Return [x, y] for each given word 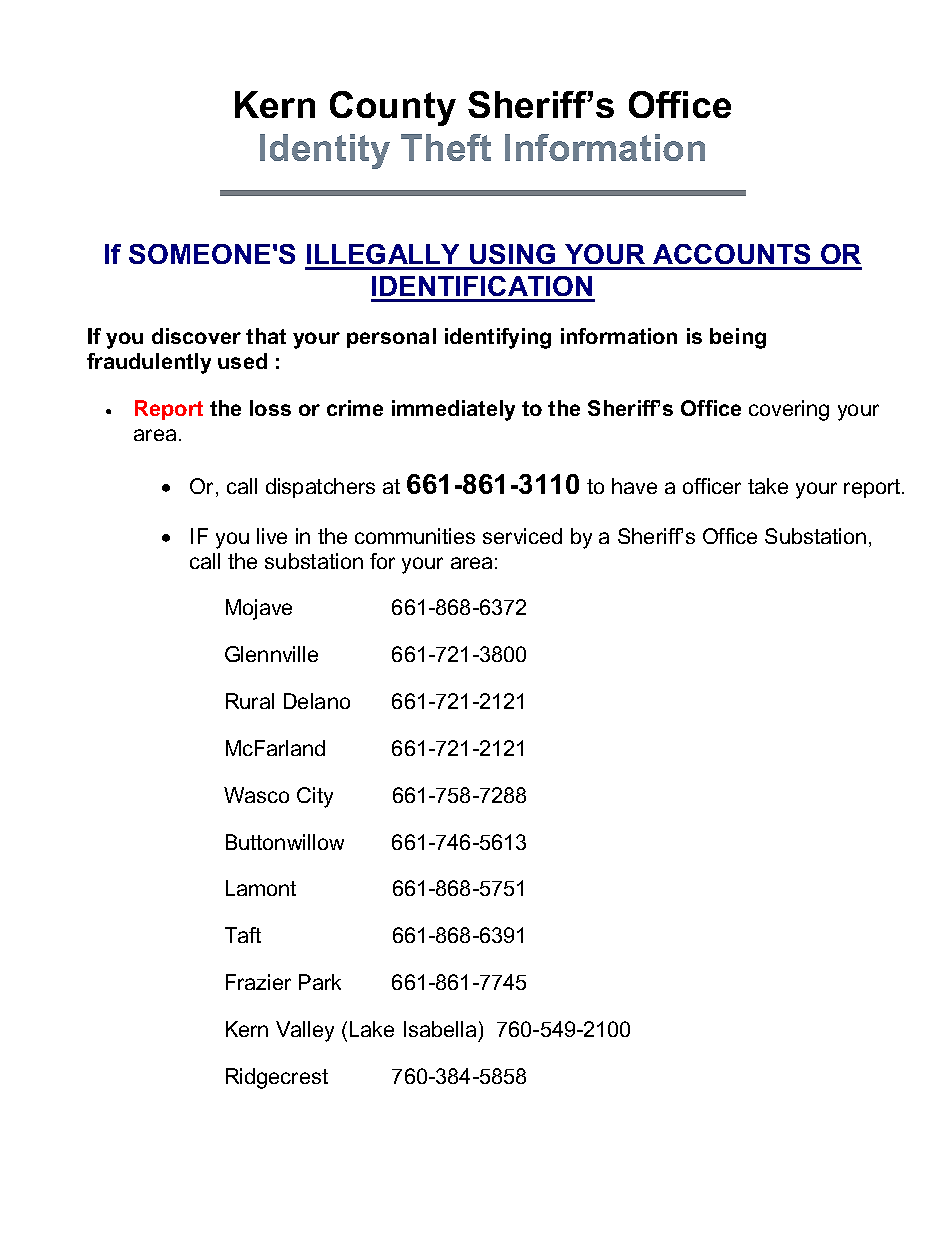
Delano [317, 701]
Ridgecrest [277, 1078]
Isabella [440, 1029]
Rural [250, 701]
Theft [446, 147]
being [738, 338]
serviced [522, 536]
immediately [453, 410]
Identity [325, 151]
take [768, 486]
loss [270, 408]
